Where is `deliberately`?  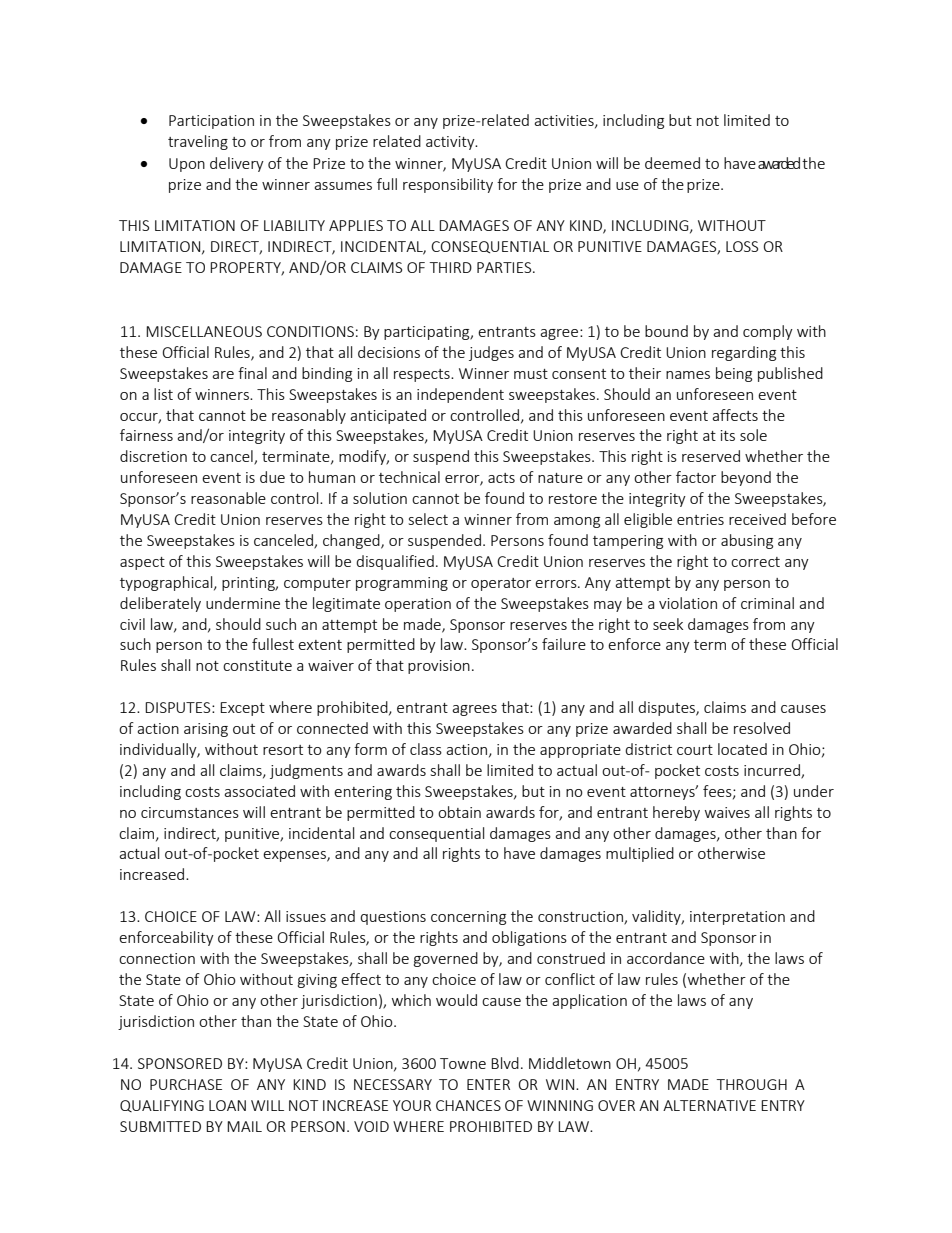 deliberately is located at coordinates (160, 604).
